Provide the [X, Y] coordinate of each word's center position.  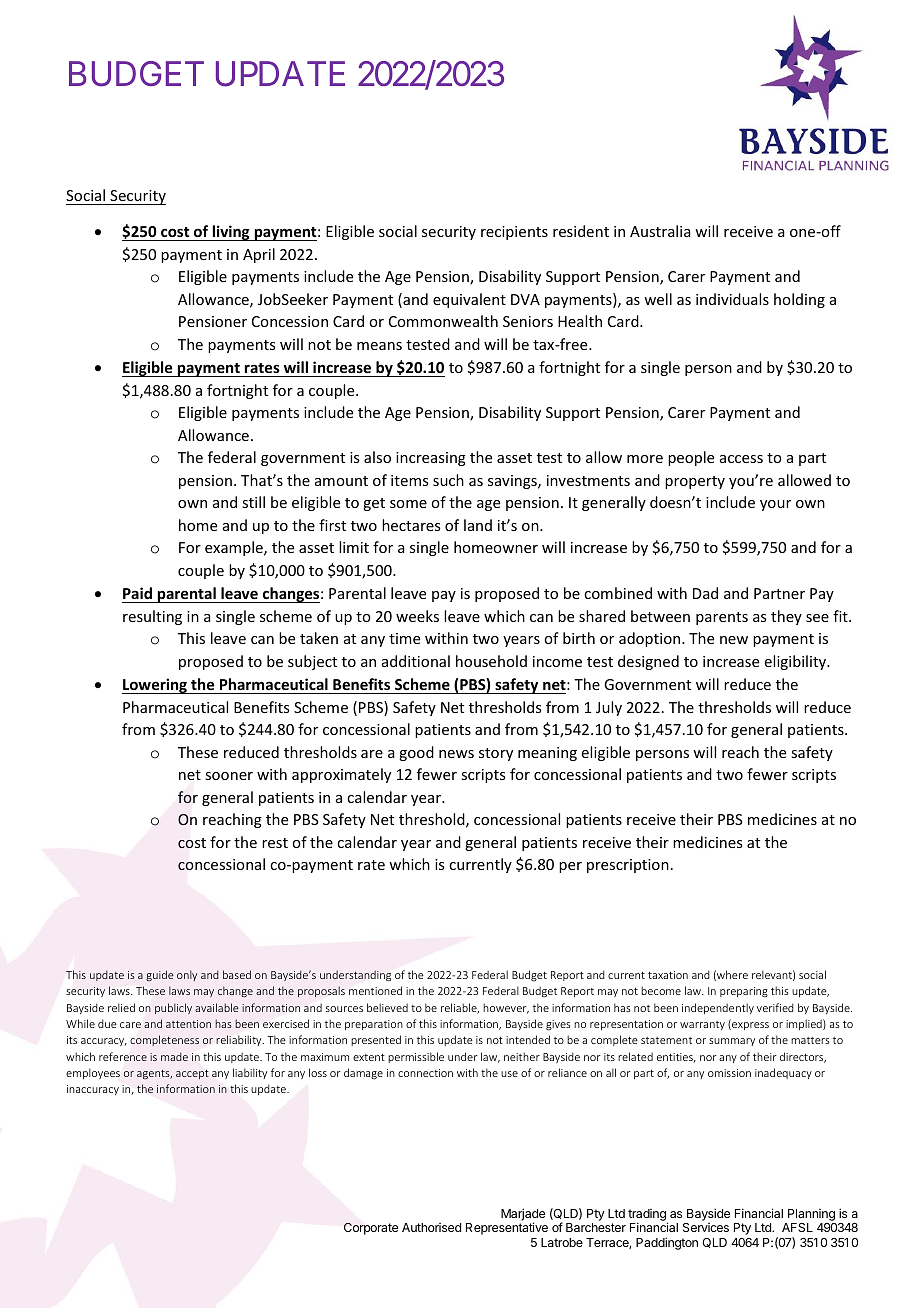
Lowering [155, 686]
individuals [732, 299]
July [609, 708]
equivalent [469, 300]
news [456, 754]
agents [154, 1075]
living [231, 233]
